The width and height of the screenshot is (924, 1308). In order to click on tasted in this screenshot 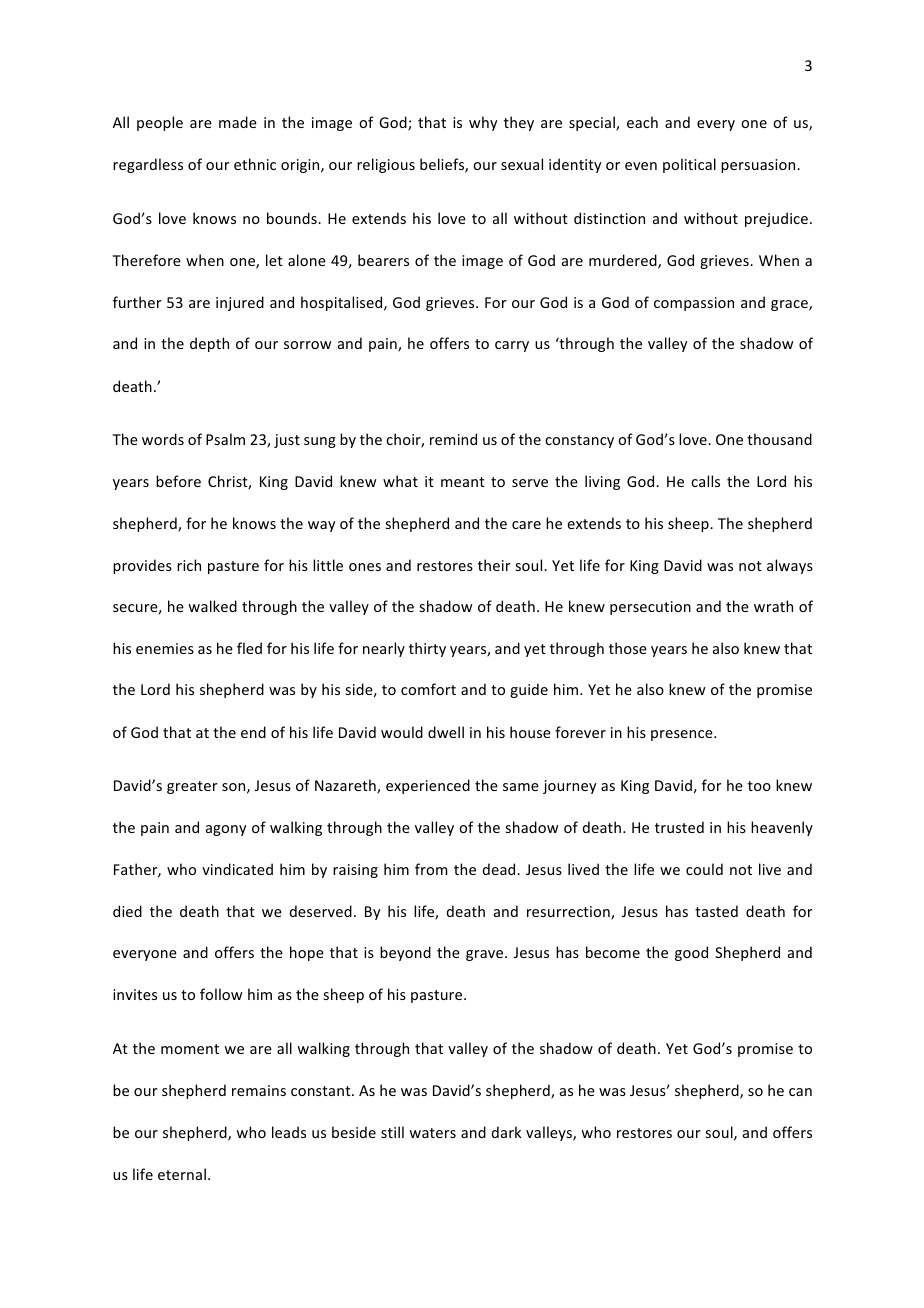, I will do `click(716, 911)`.
